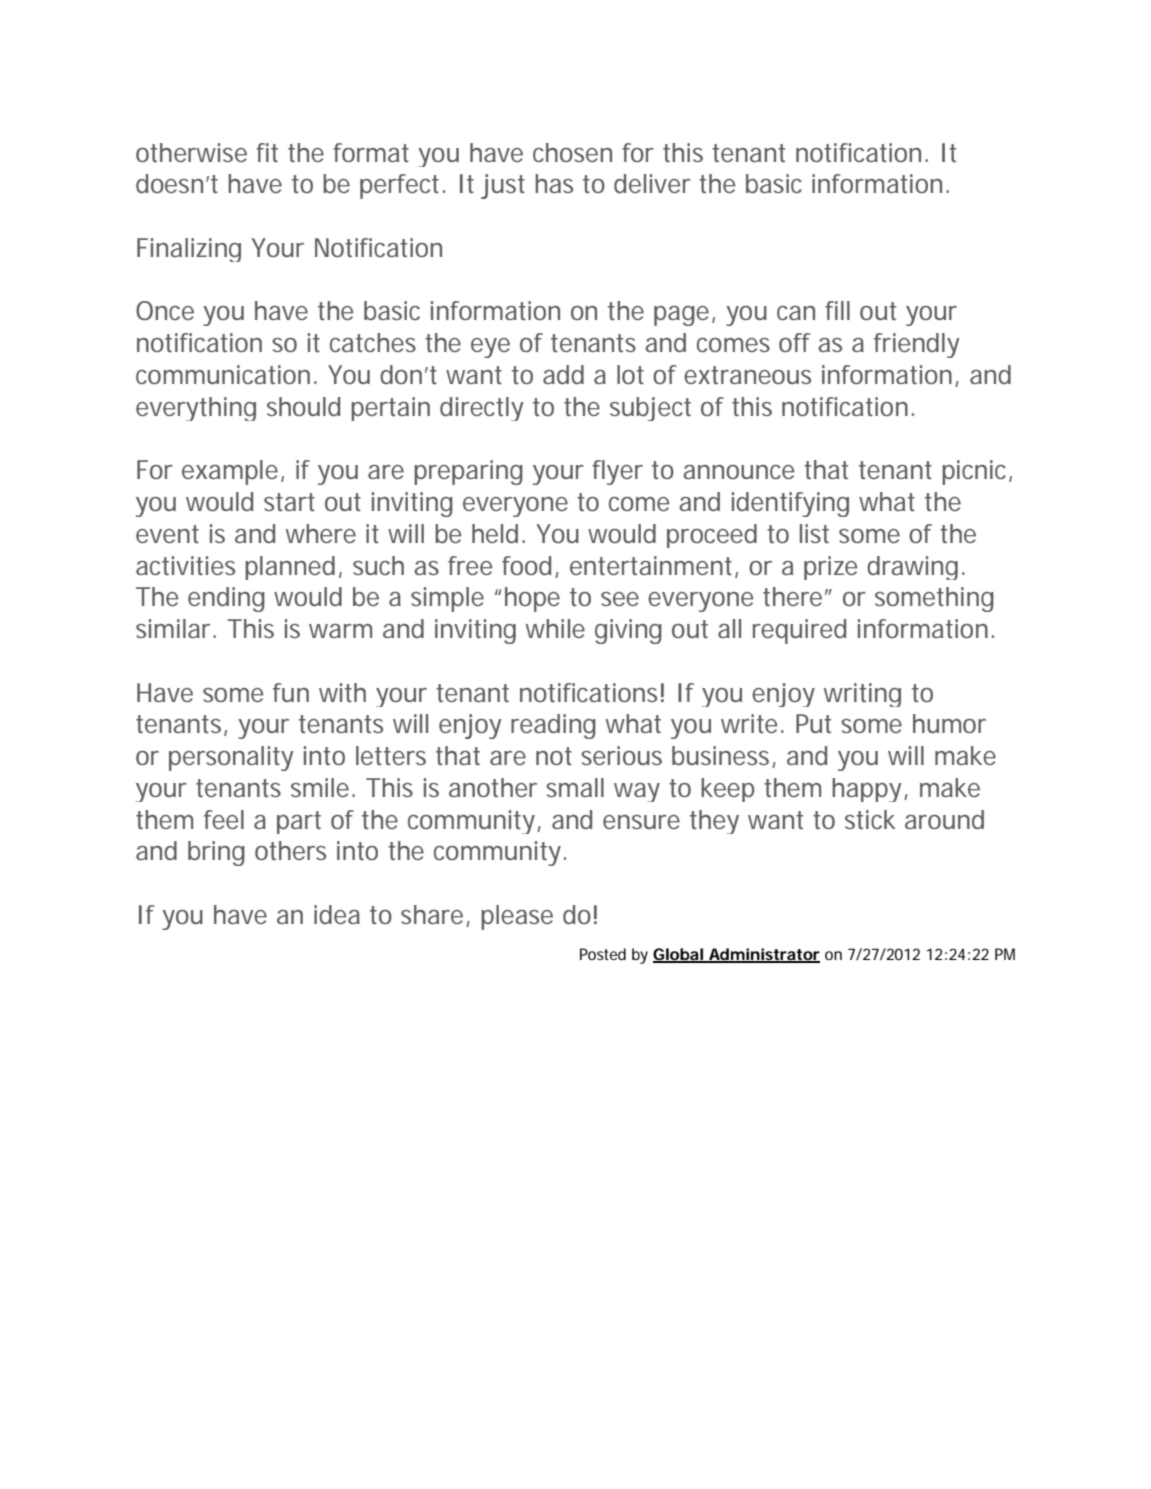  I want to click on just, so click(503, 186).
